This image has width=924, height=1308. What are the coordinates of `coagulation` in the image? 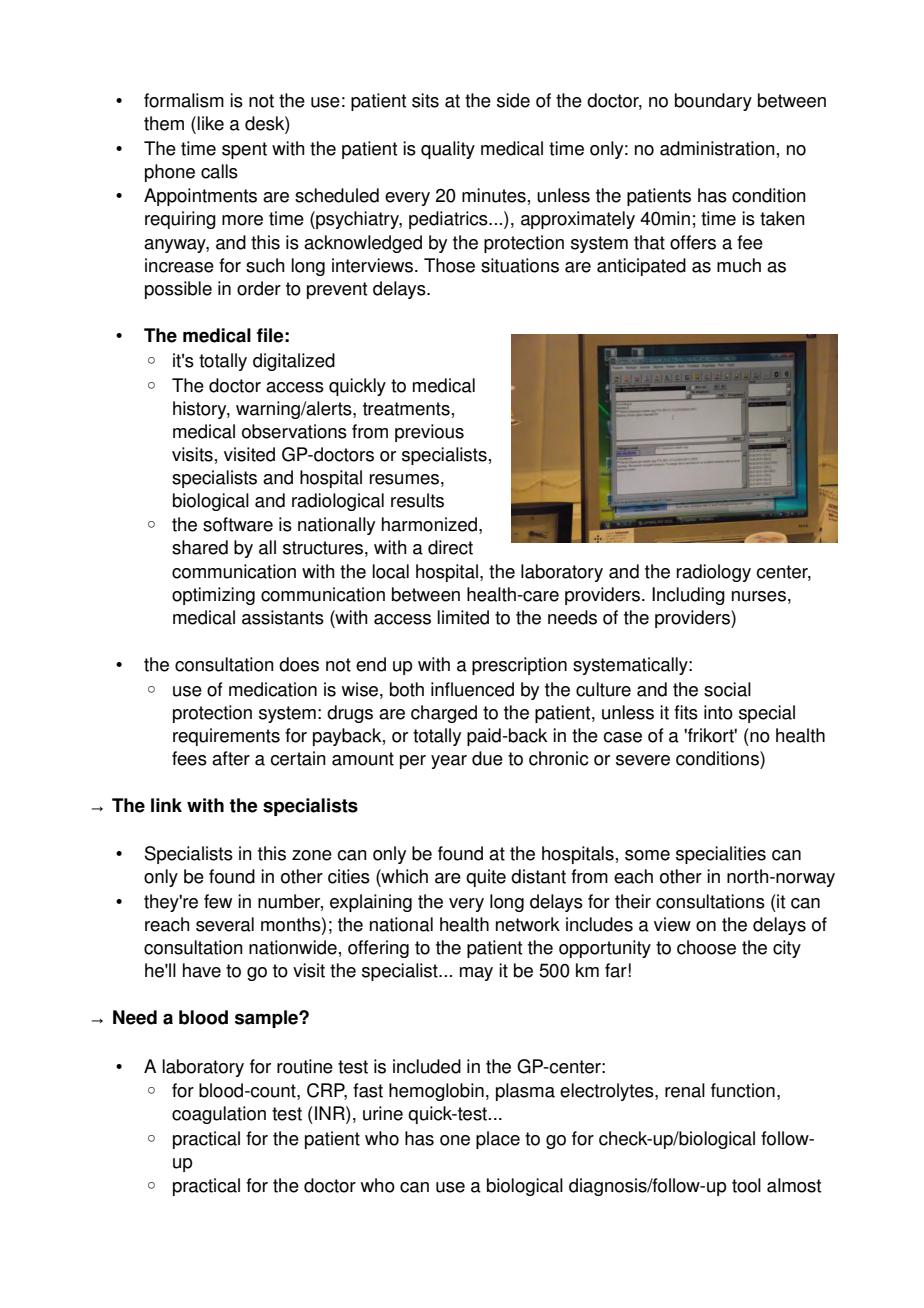 It's located at (219, 1115).
